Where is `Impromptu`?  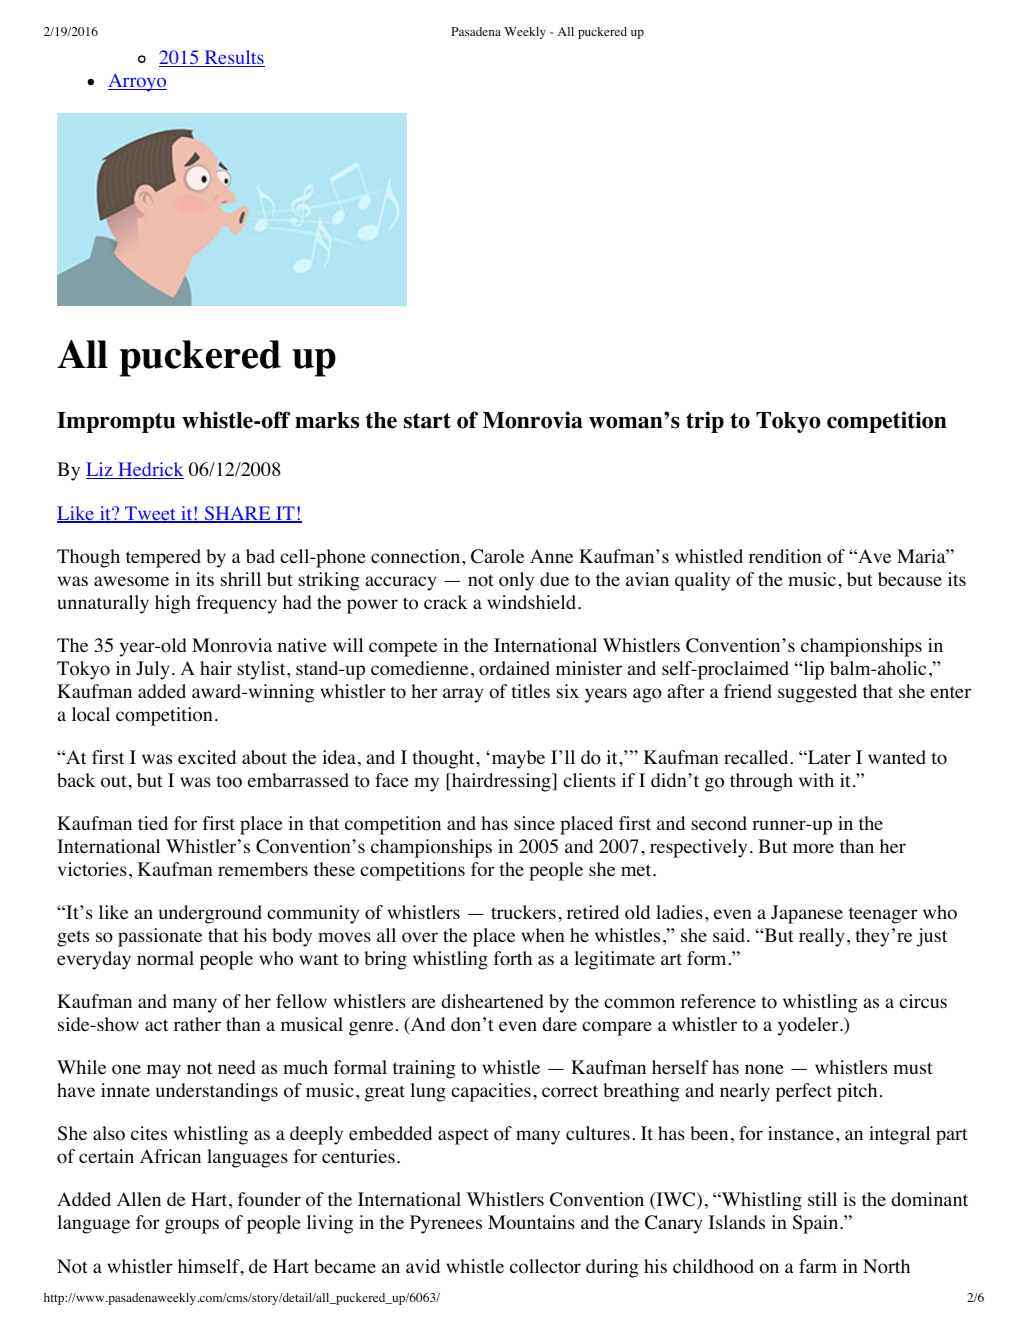 Impromptu is located at coordinates (116, 422).
